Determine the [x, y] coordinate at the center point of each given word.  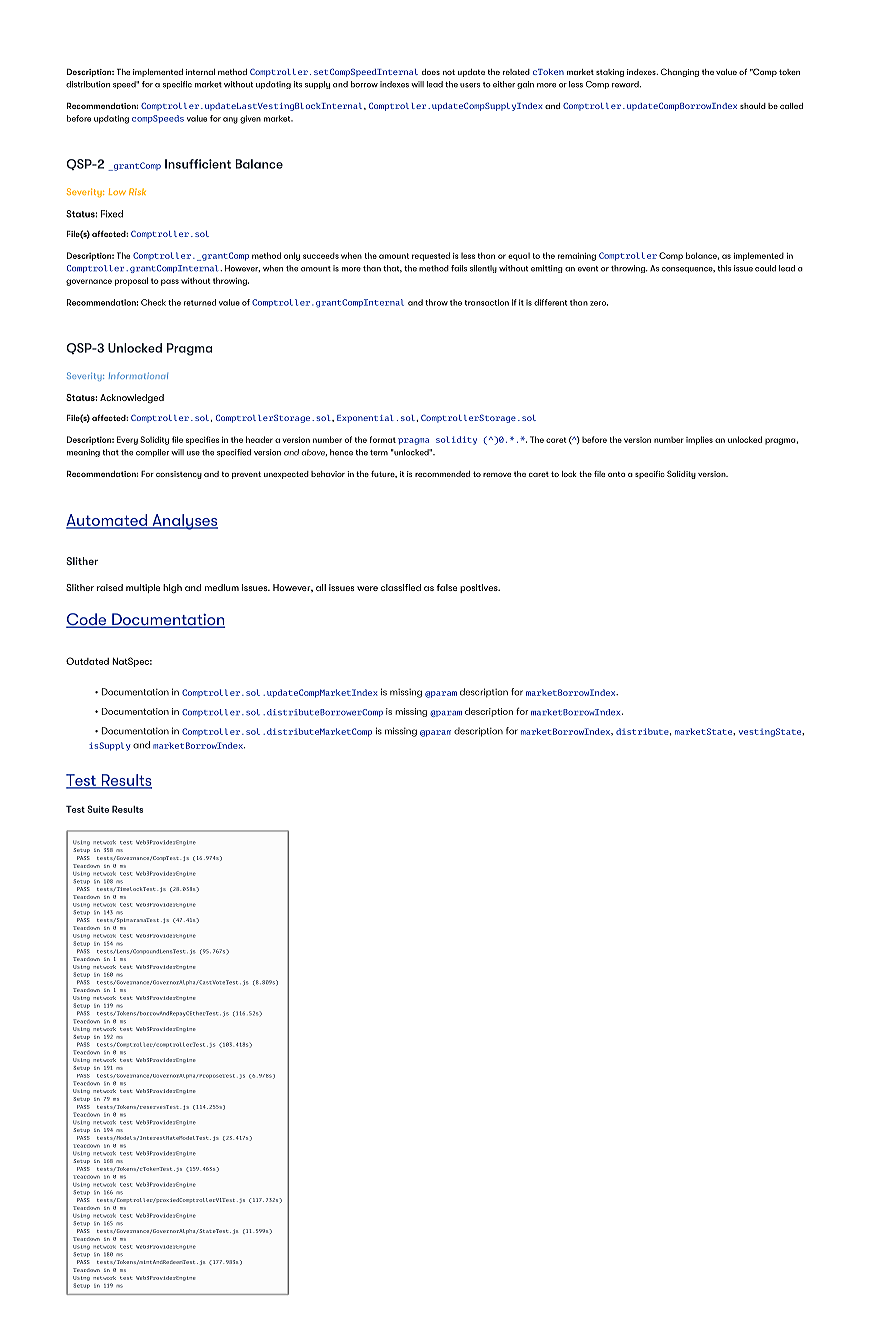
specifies [202, 440]
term [379, 453]
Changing [680, 72]
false [447, 587]
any [230, 120]
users [470, 85]
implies [699, 440]
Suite [98, 809]
